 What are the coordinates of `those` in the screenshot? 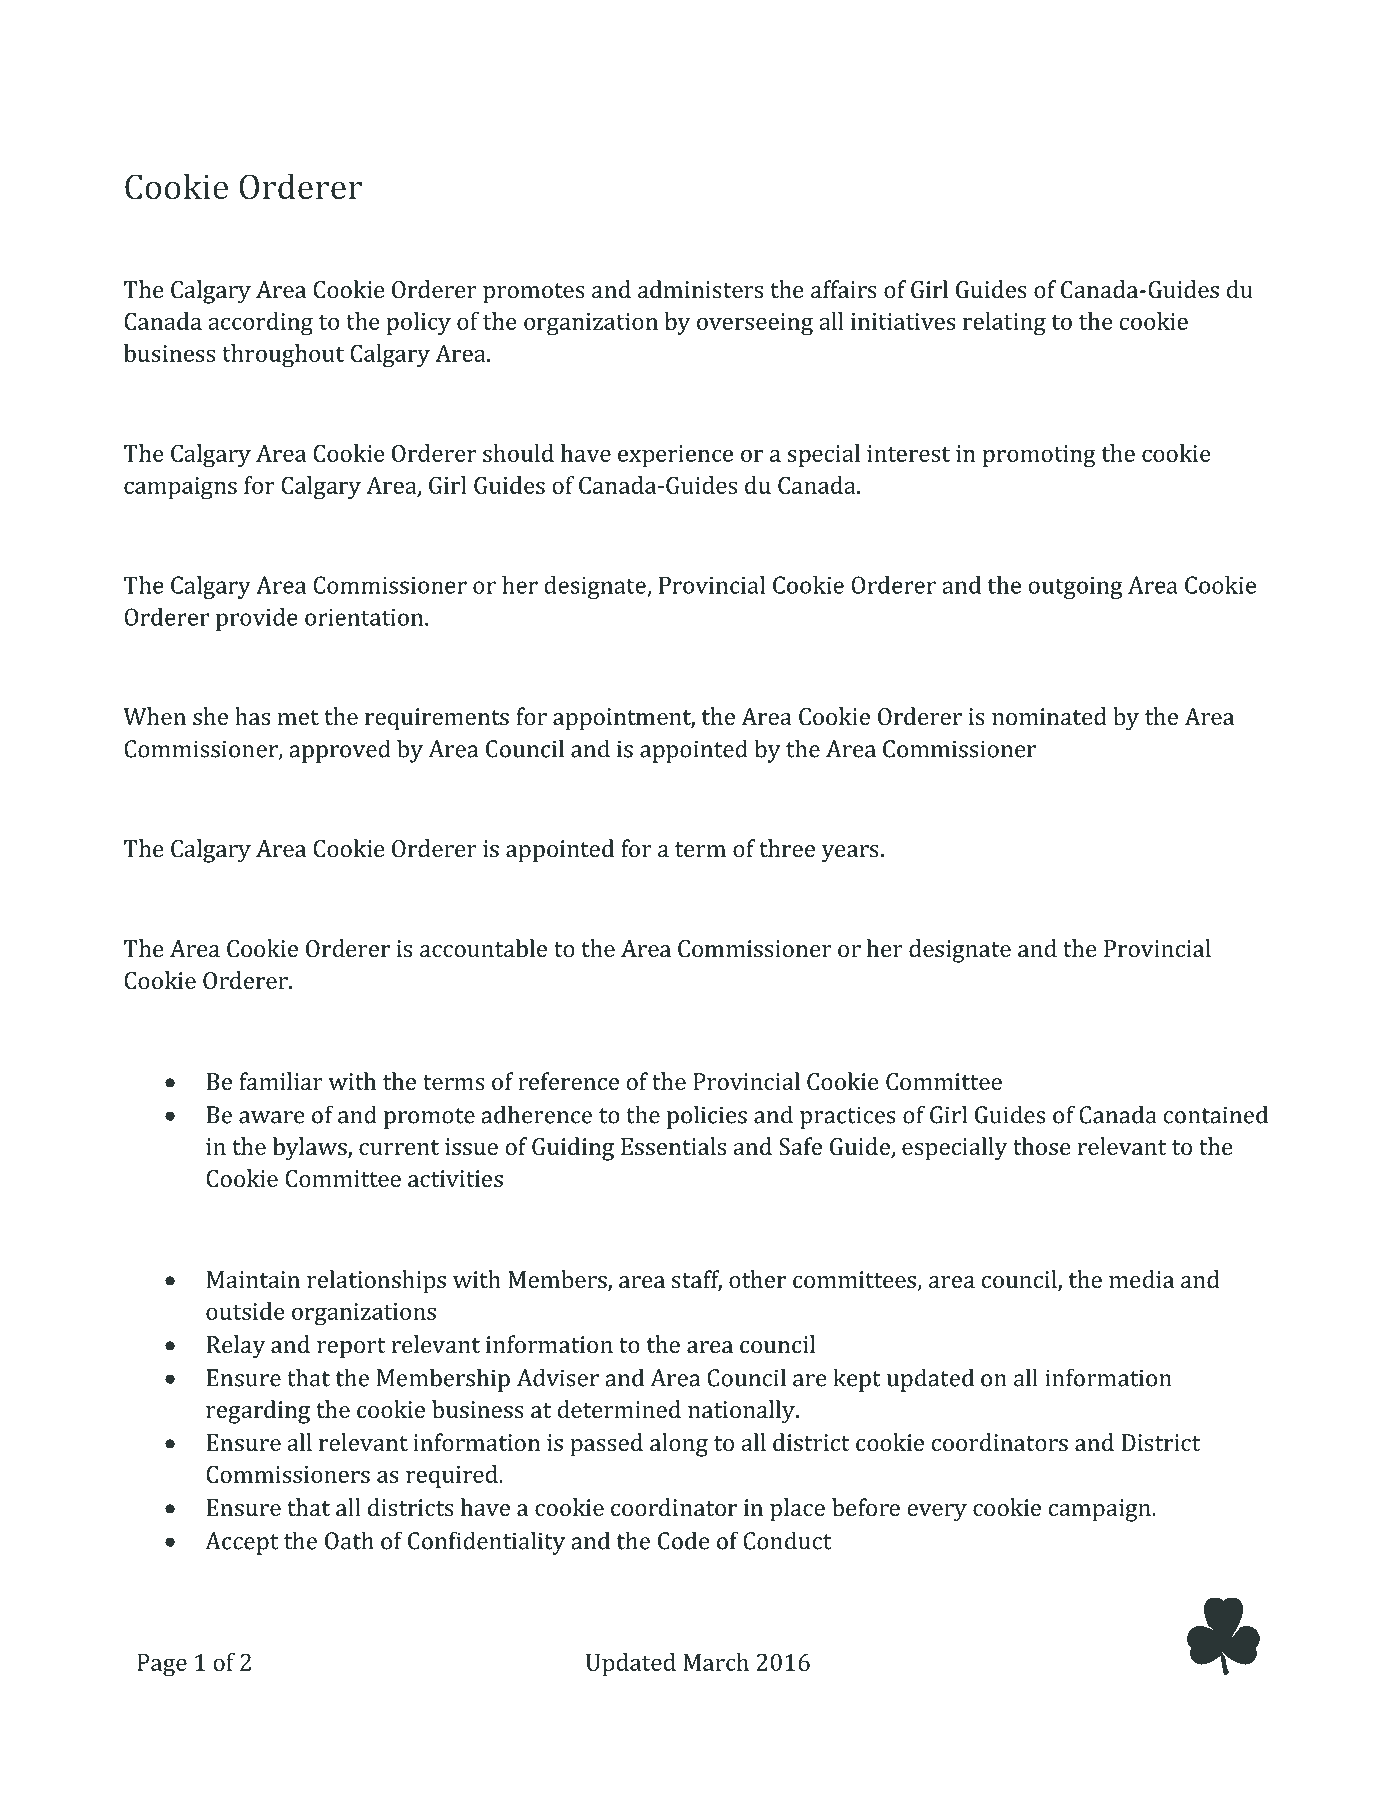 It's located at (1042, 1146).
